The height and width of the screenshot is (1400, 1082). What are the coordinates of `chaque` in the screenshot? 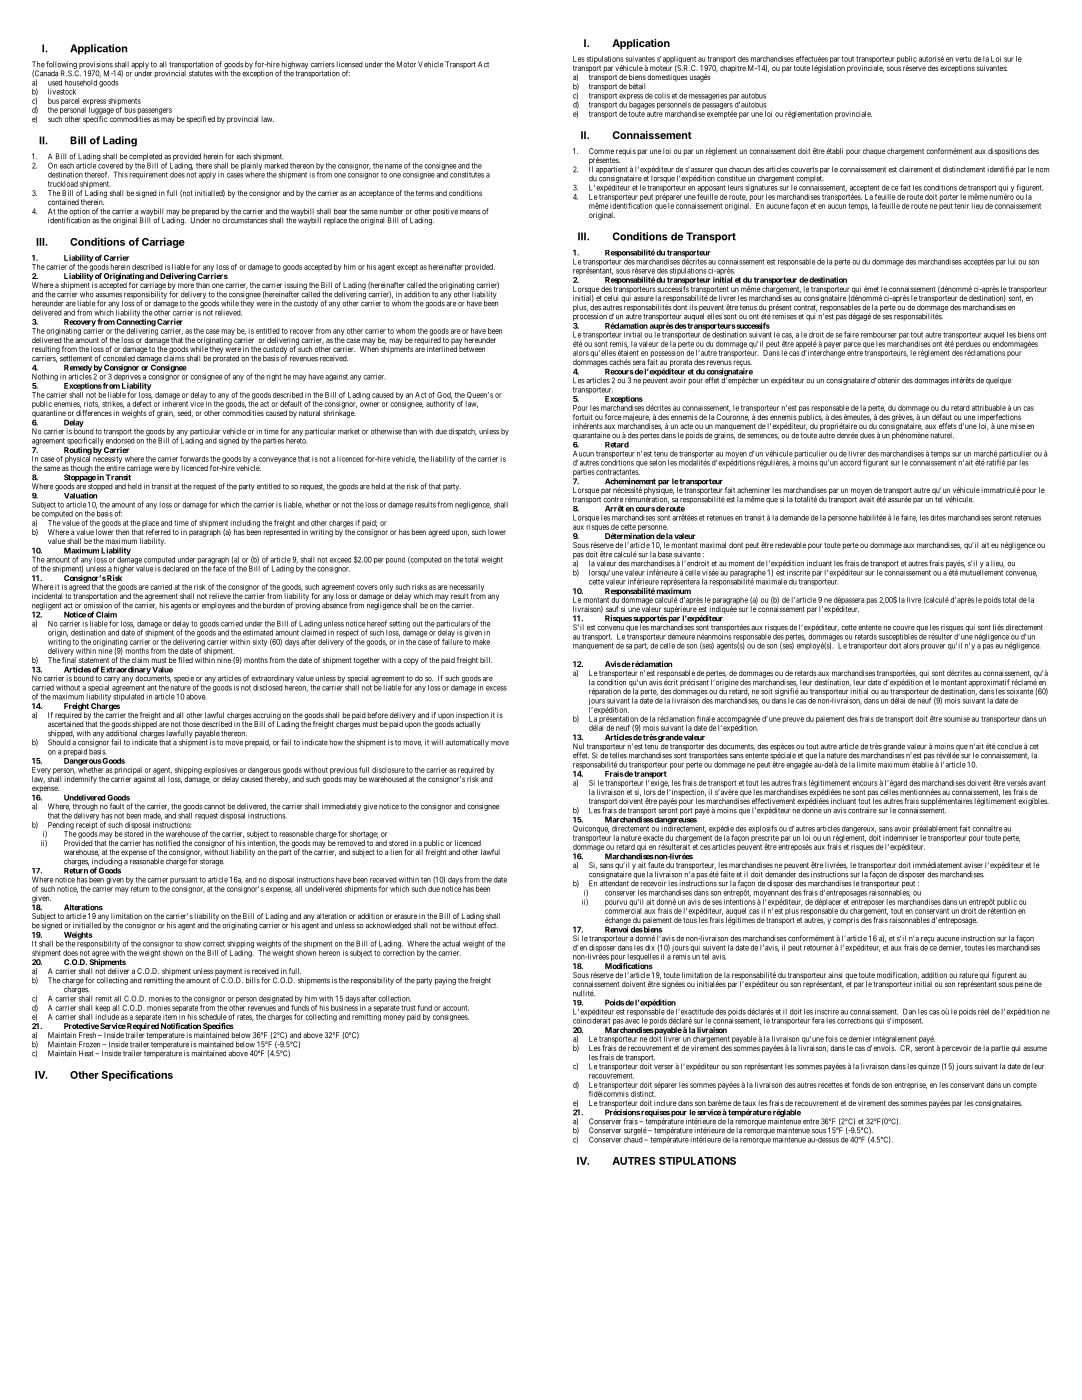 It's located at (874, 152).
